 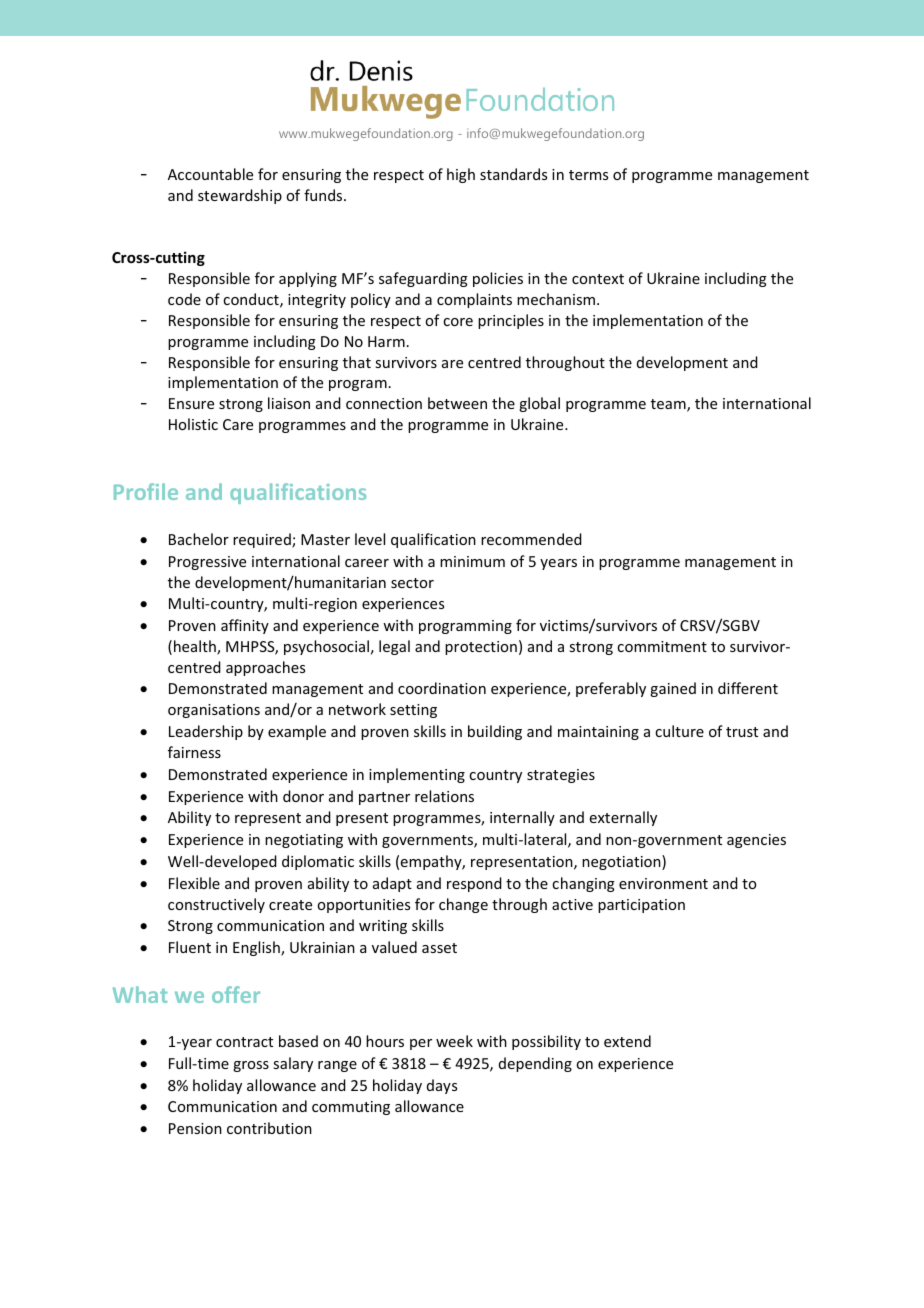 I want to click on terms, so click(x=588, y=175).
